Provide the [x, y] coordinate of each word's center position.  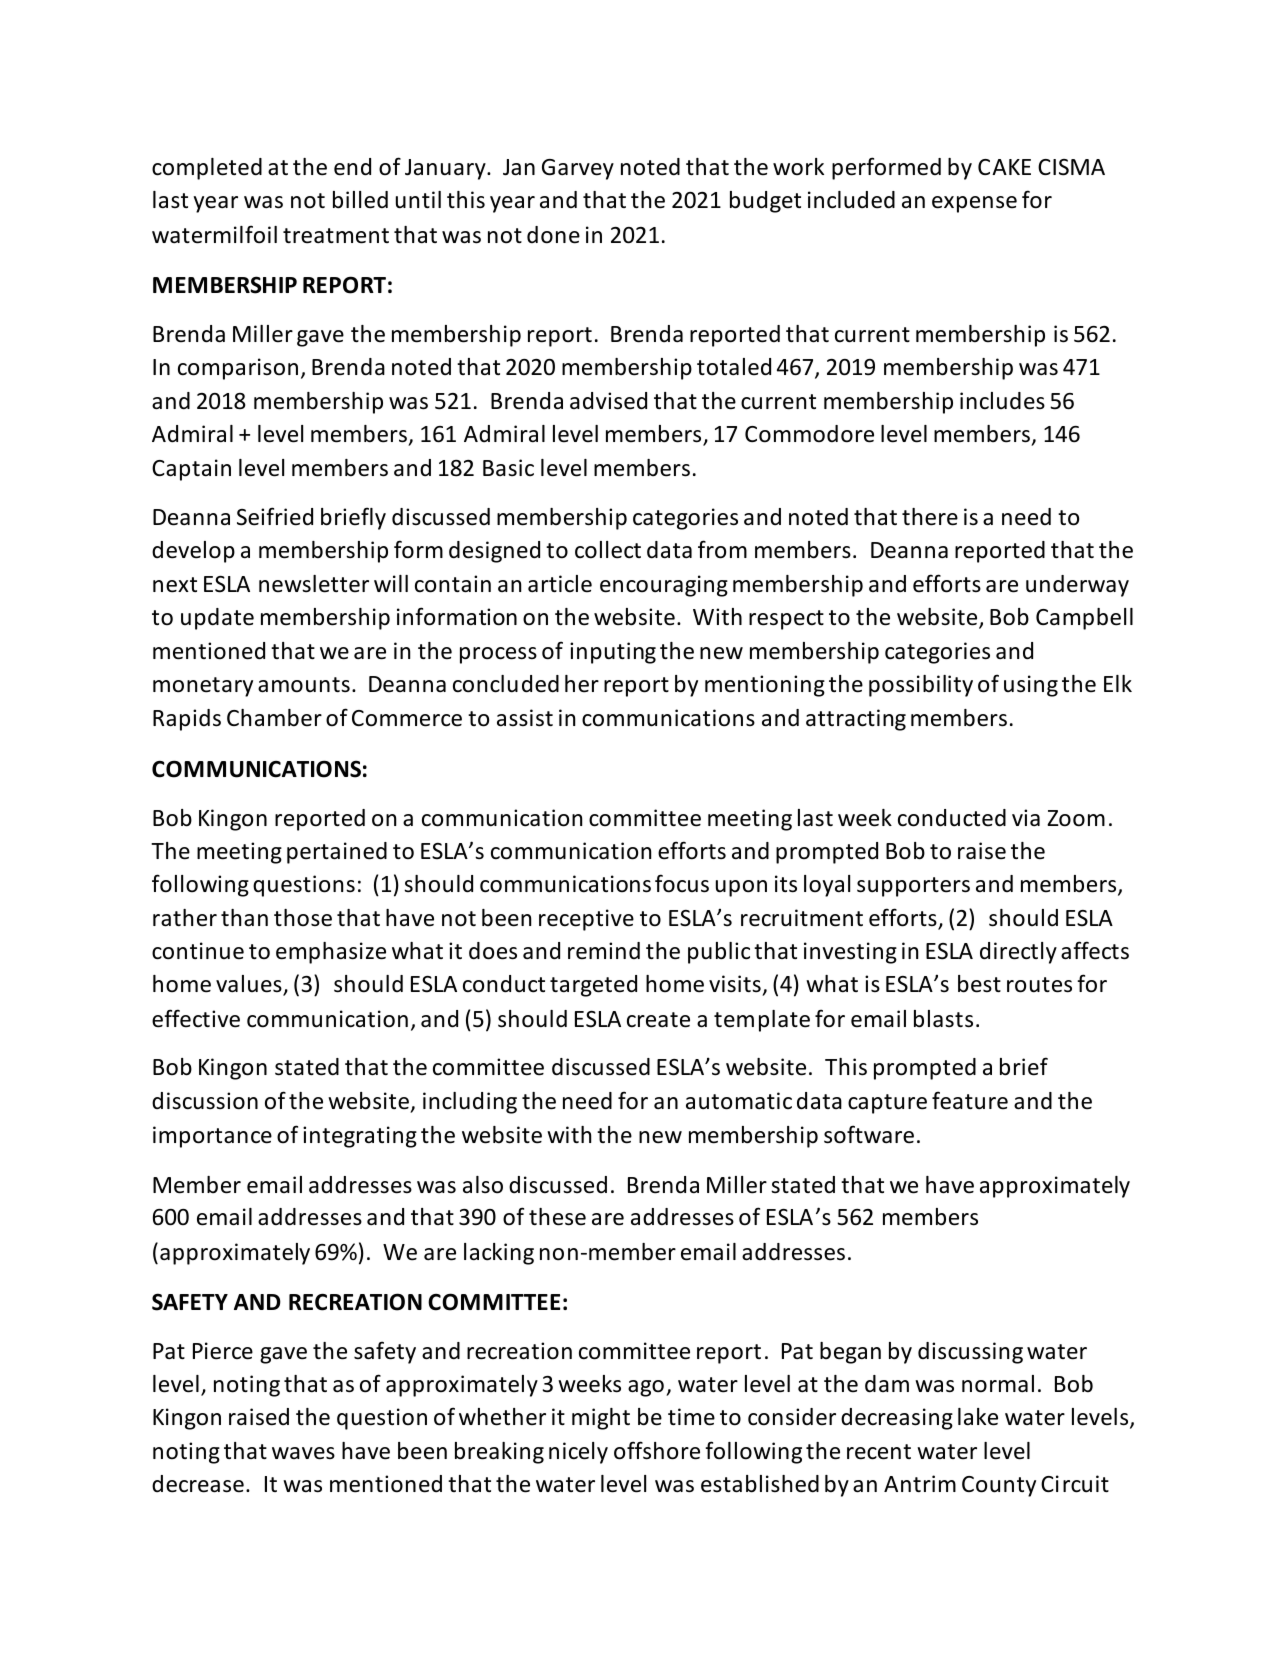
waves [303, 1453]
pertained [337, 853]
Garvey [578, 169]
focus [682, 883]
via [1026, 818]
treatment [336, 236]
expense [974, 204]
